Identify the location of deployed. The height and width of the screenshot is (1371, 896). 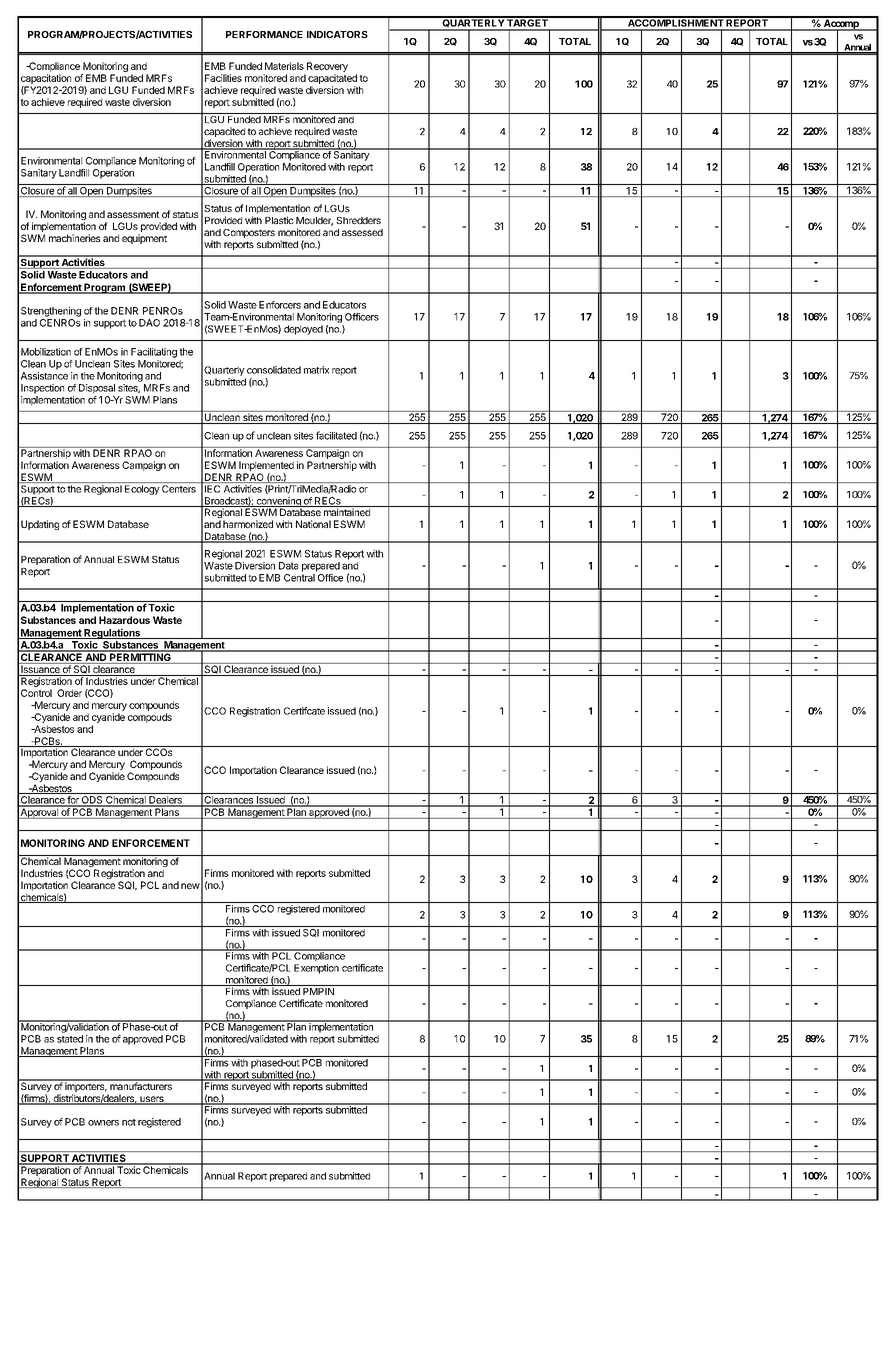
(303, 330).
